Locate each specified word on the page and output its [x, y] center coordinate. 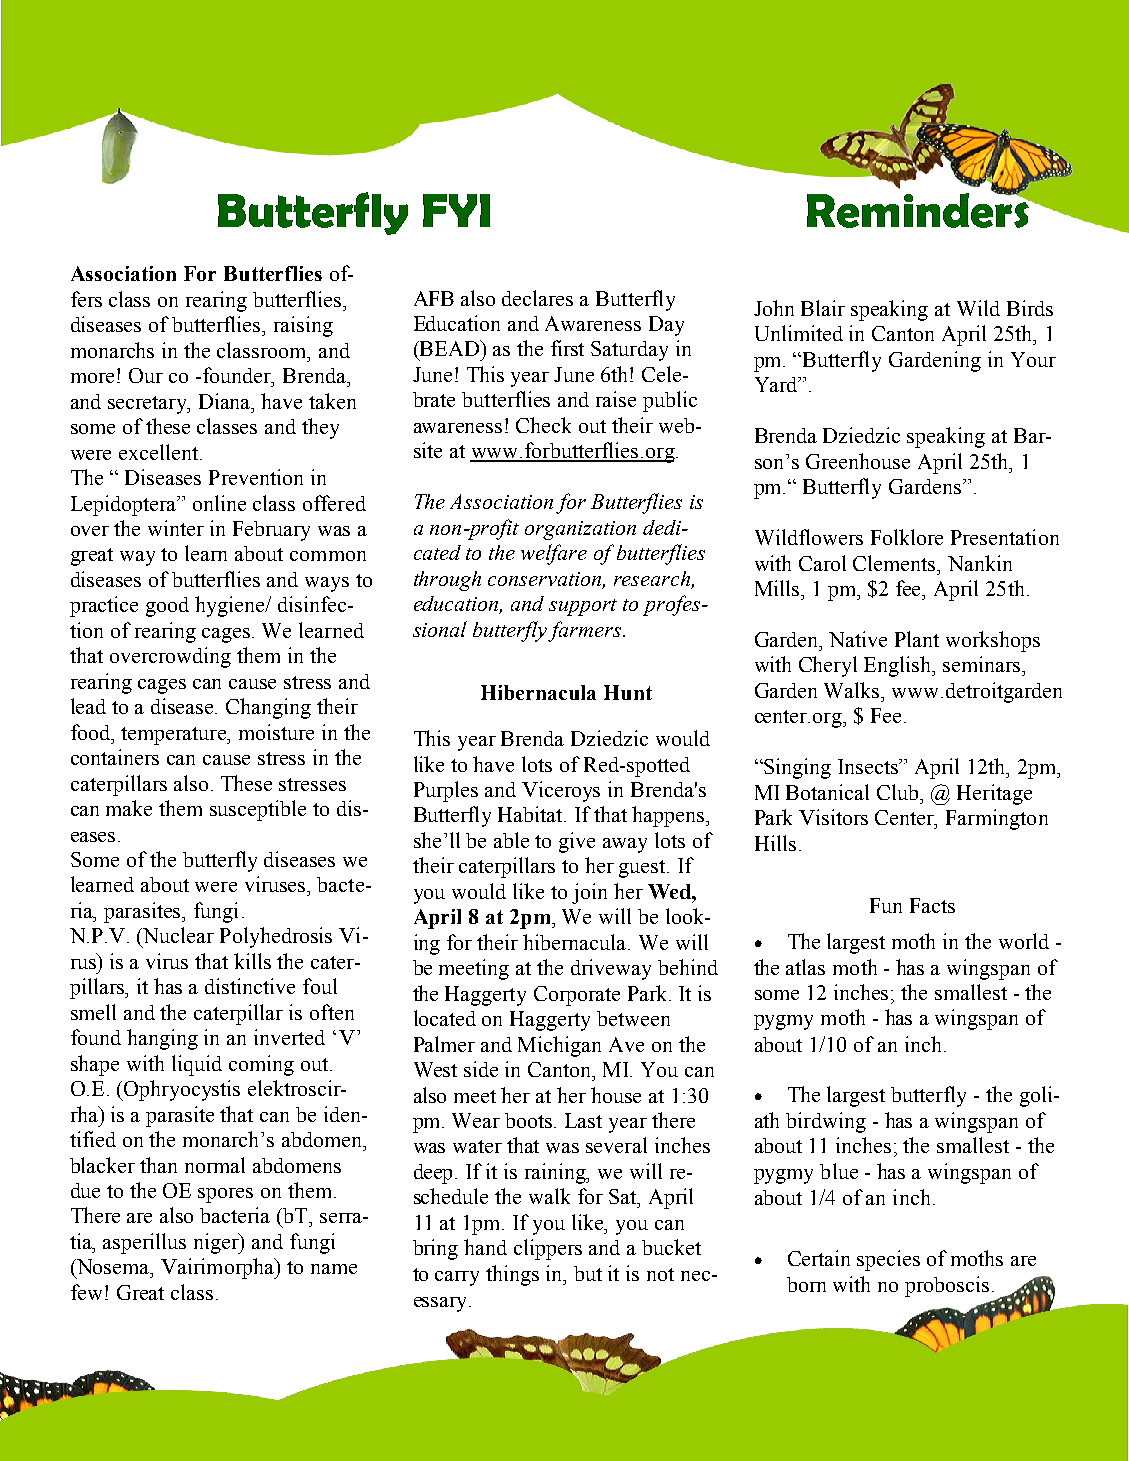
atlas [805, 967]
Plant [917, 639]
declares [537, 298]
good [167, 607]
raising [303, 326]
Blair [823, 308]
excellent [160, 452]
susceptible [258, 810]
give [577, 842]
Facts [932, 905]
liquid [197, 1065]
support [583, 607]
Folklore [907, 537]
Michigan [559, 1046]
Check [543, 425]
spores [225, 1195]
